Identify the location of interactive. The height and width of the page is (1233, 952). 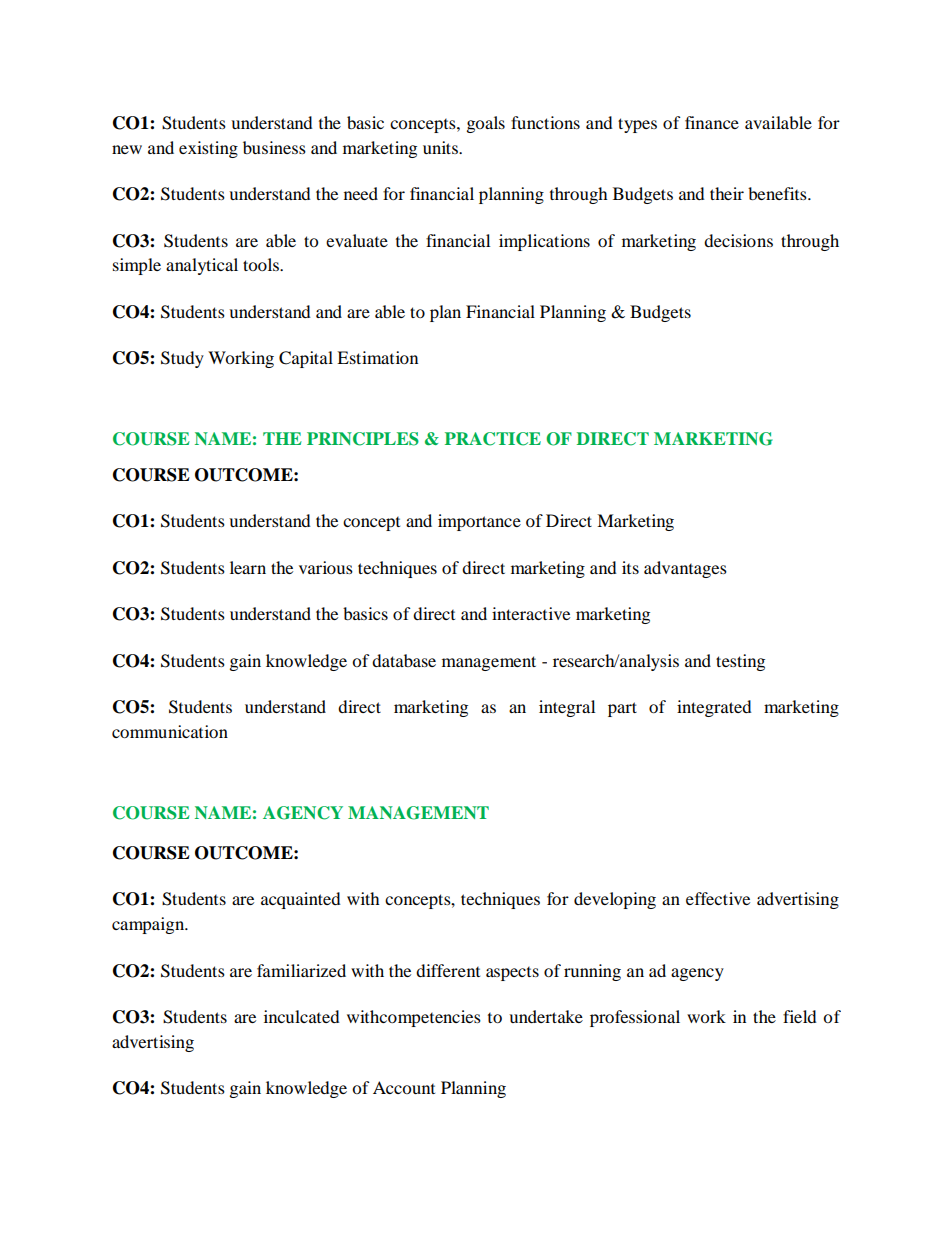
(531, 613).
